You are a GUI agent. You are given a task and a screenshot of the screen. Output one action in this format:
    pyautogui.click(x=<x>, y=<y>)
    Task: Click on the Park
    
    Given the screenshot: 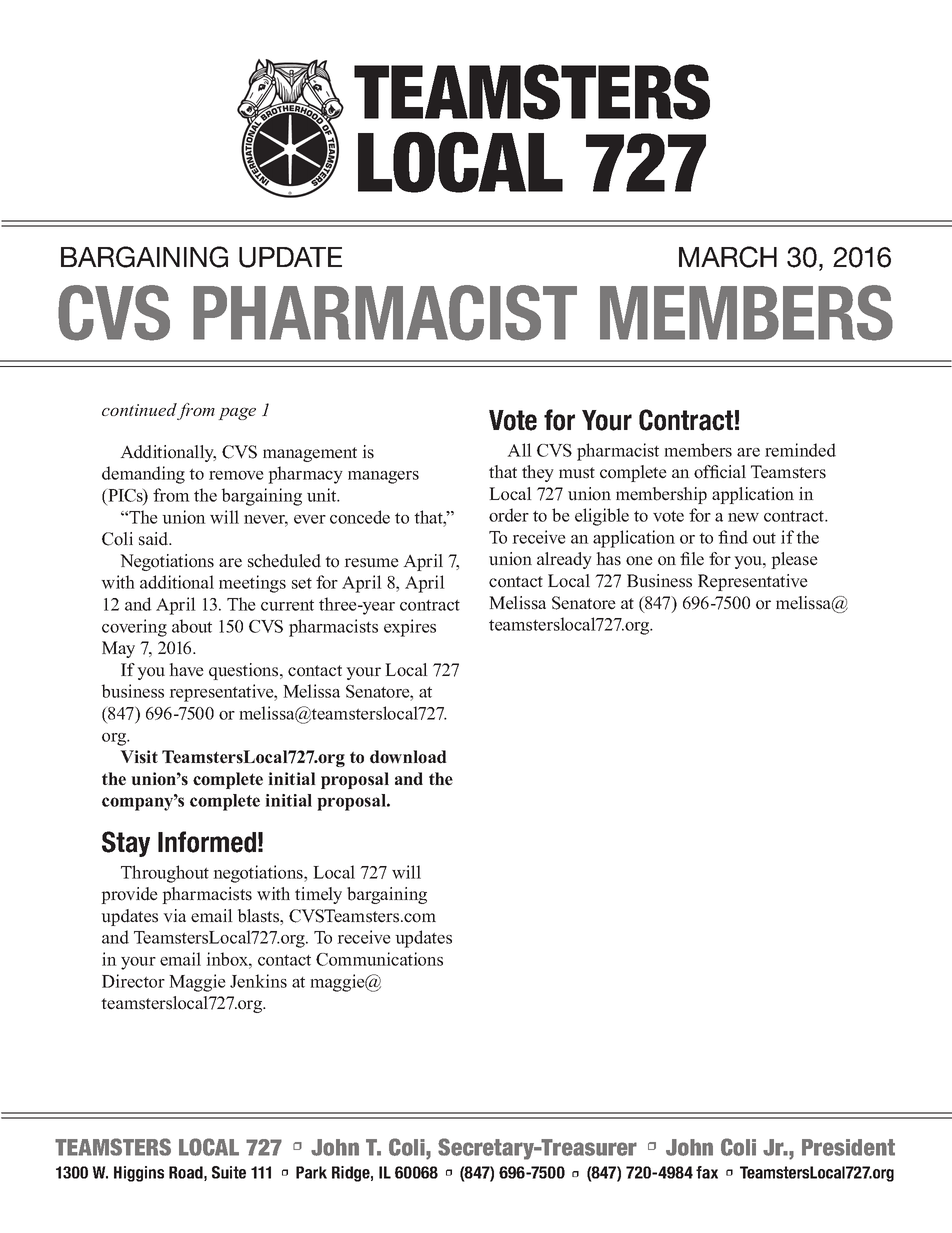 What is the action you would take?
    pyautogui.click(x=311, y=1172)
